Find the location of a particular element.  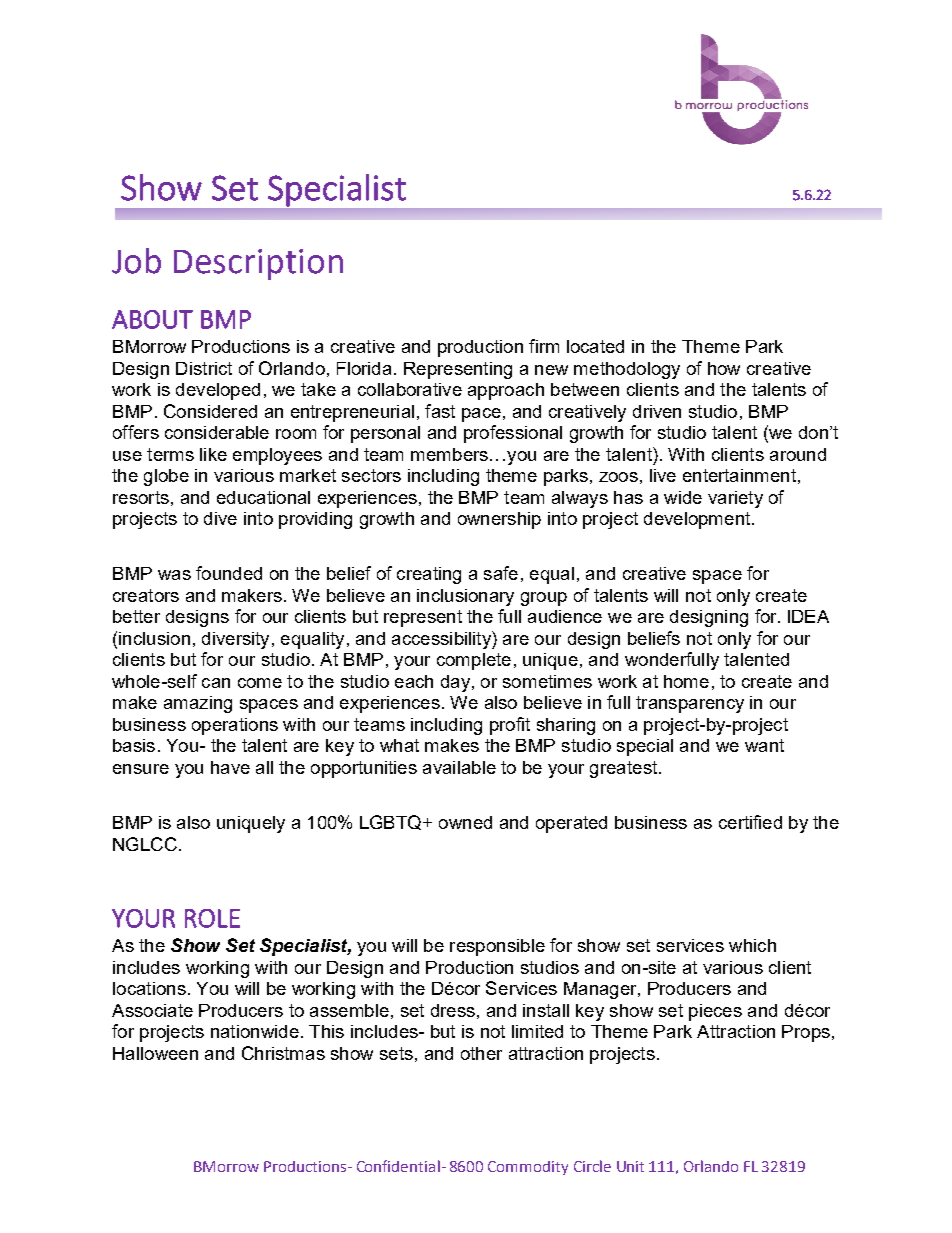

Circle is located at coordinates (592, 1166).
